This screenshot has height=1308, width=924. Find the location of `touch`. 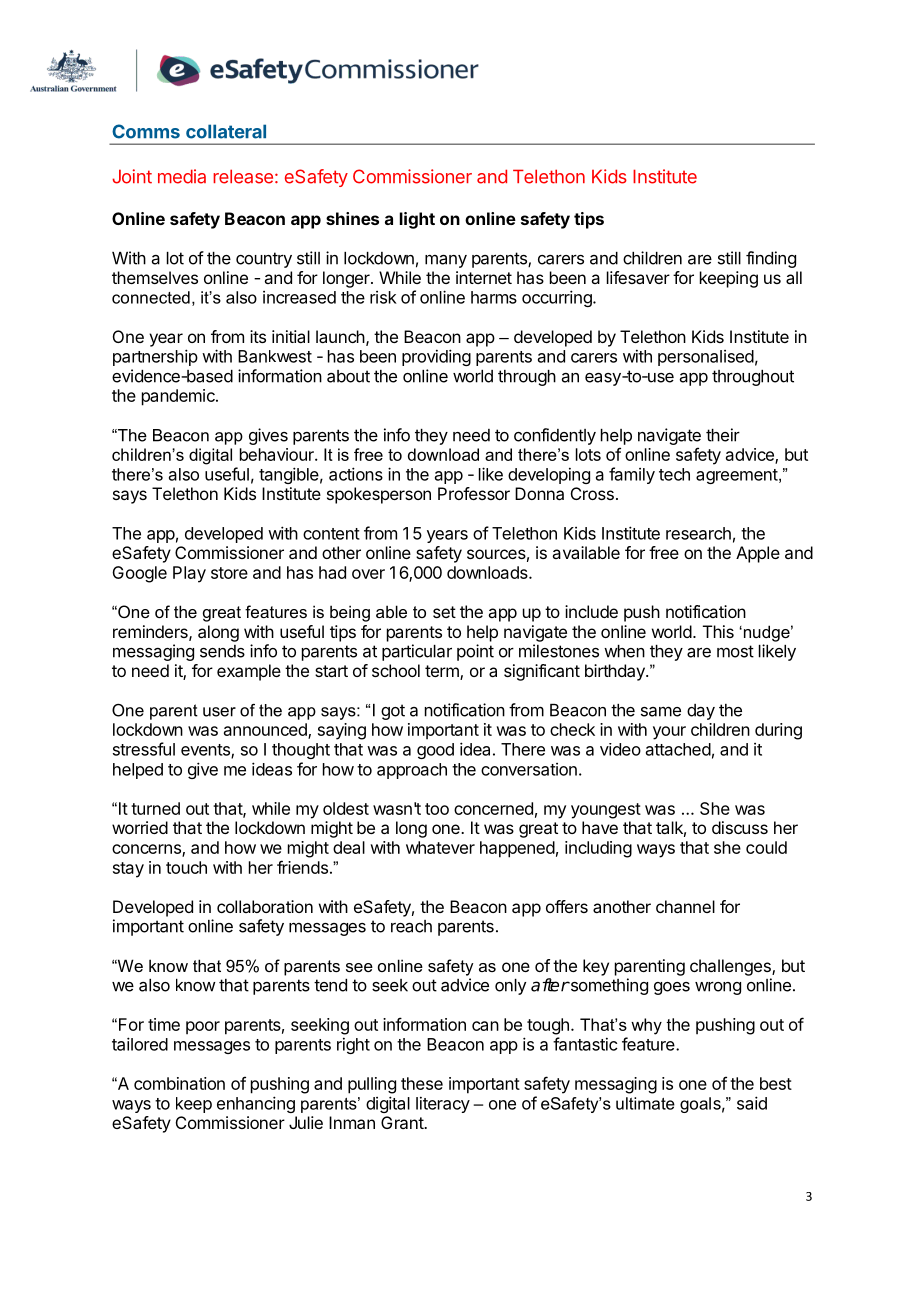

touch is located at coordinates (186, 867).
